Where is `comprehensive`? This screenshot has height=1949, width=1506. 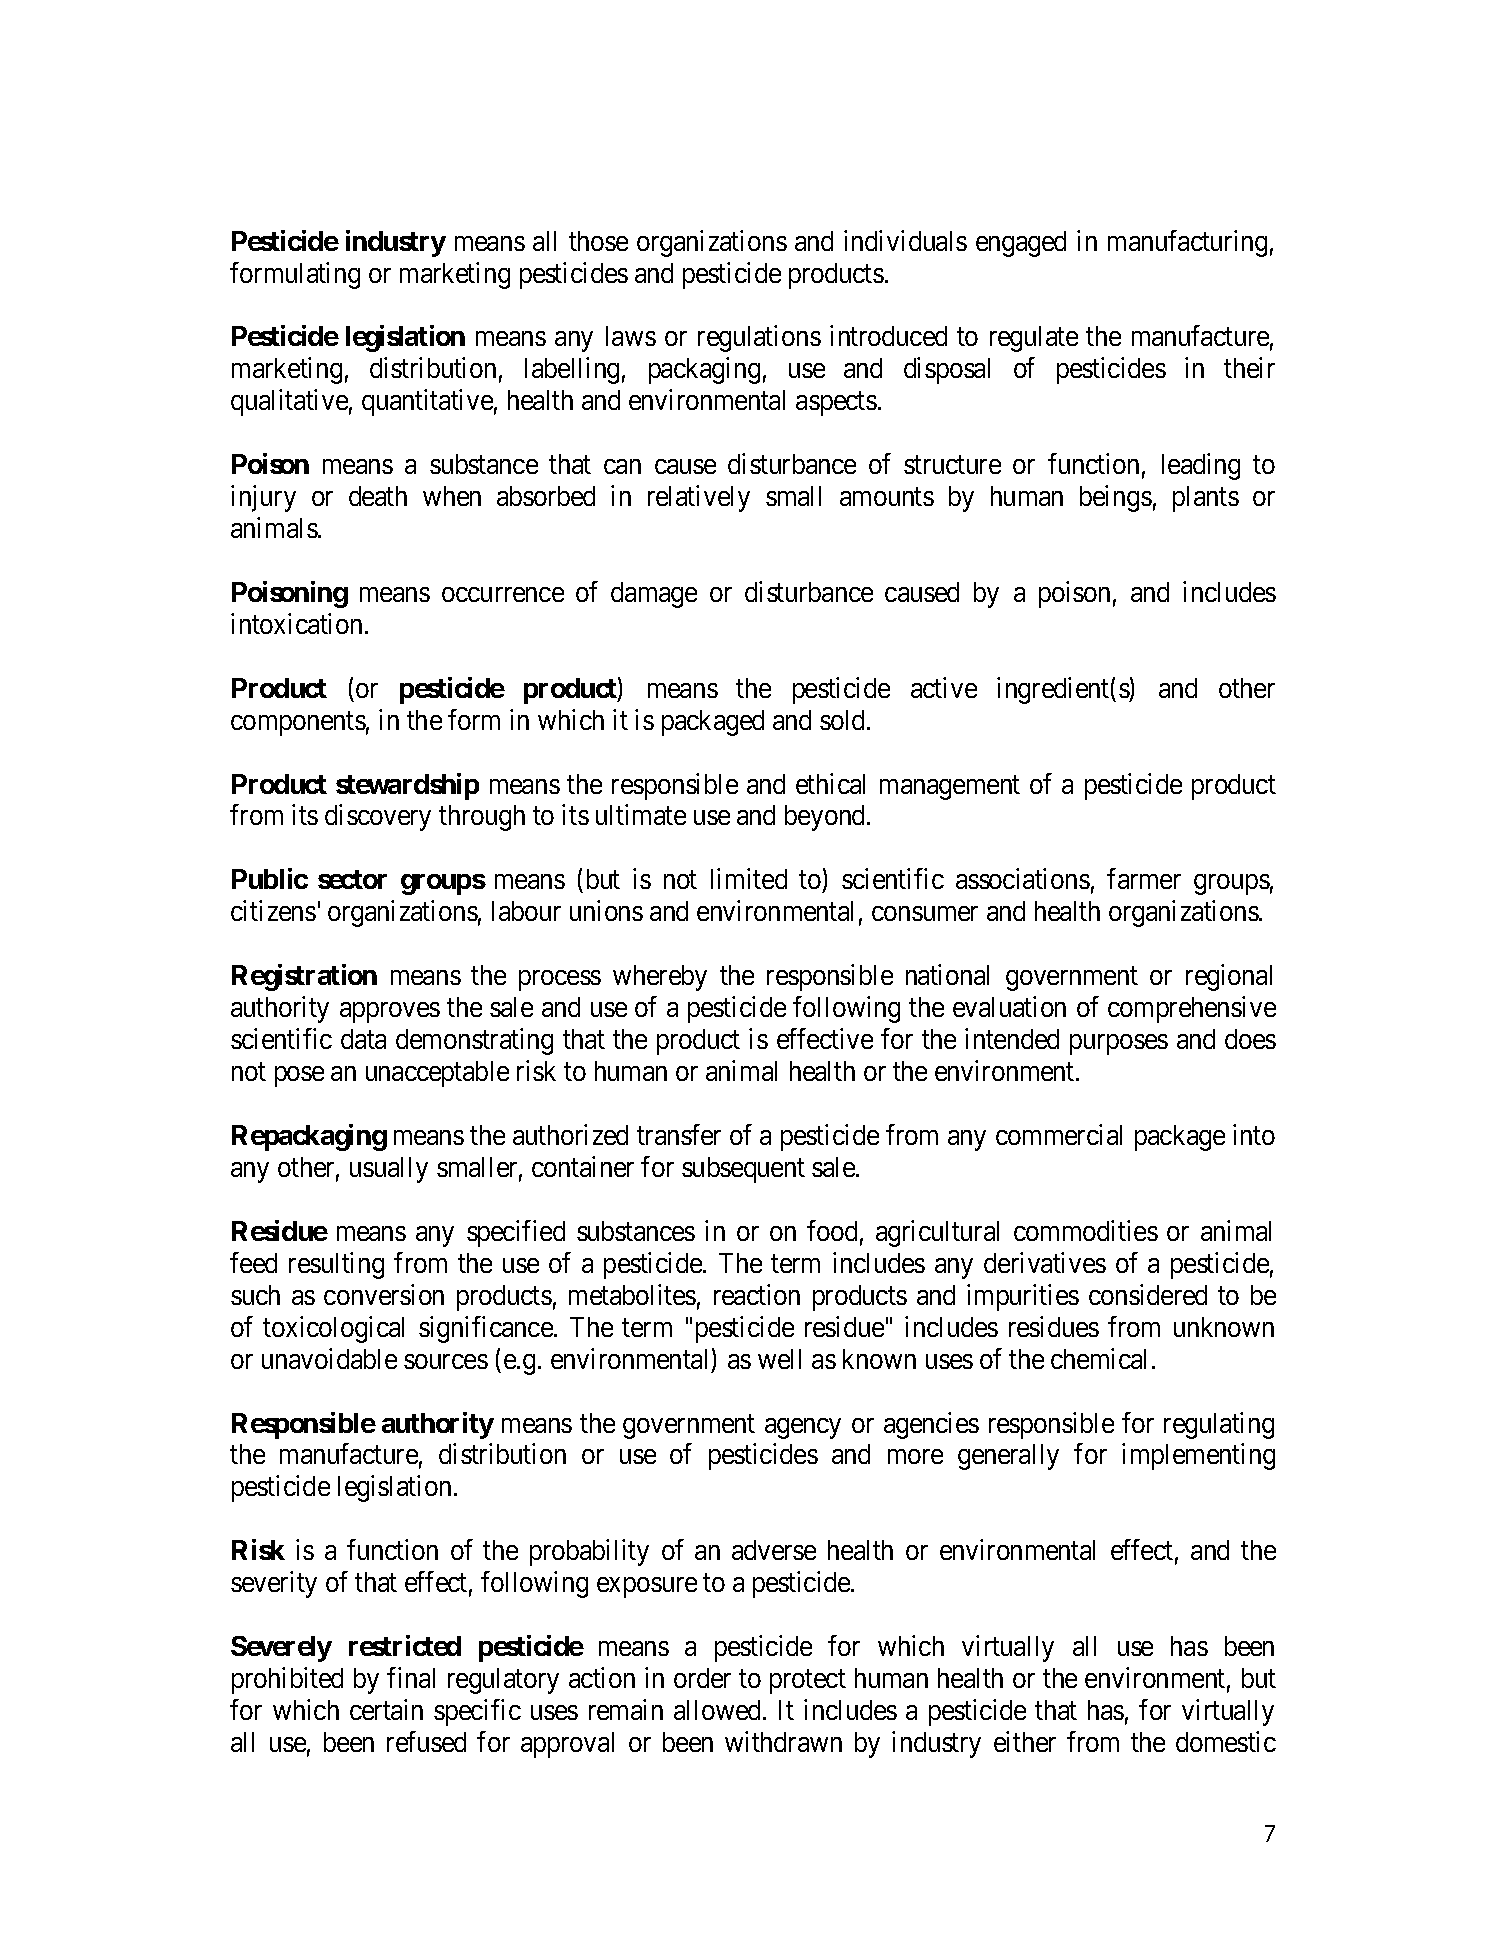
comprehensive is located at coordinates (1192, 1009).
